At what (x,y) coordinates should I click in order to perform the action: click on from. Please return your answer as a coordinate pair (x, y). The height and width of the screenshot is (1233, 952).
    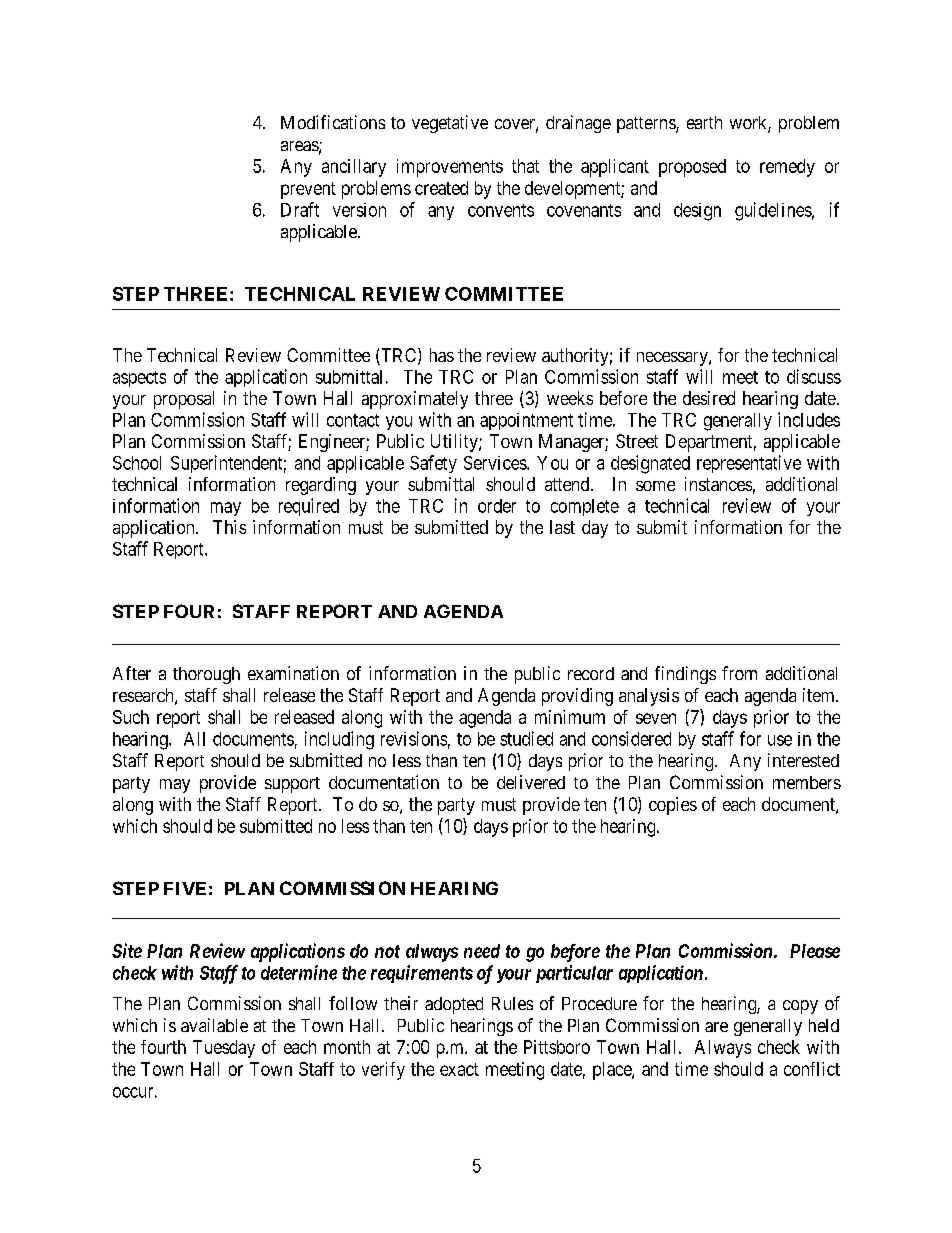
    Looking at the image, I should click on (739, 673).
